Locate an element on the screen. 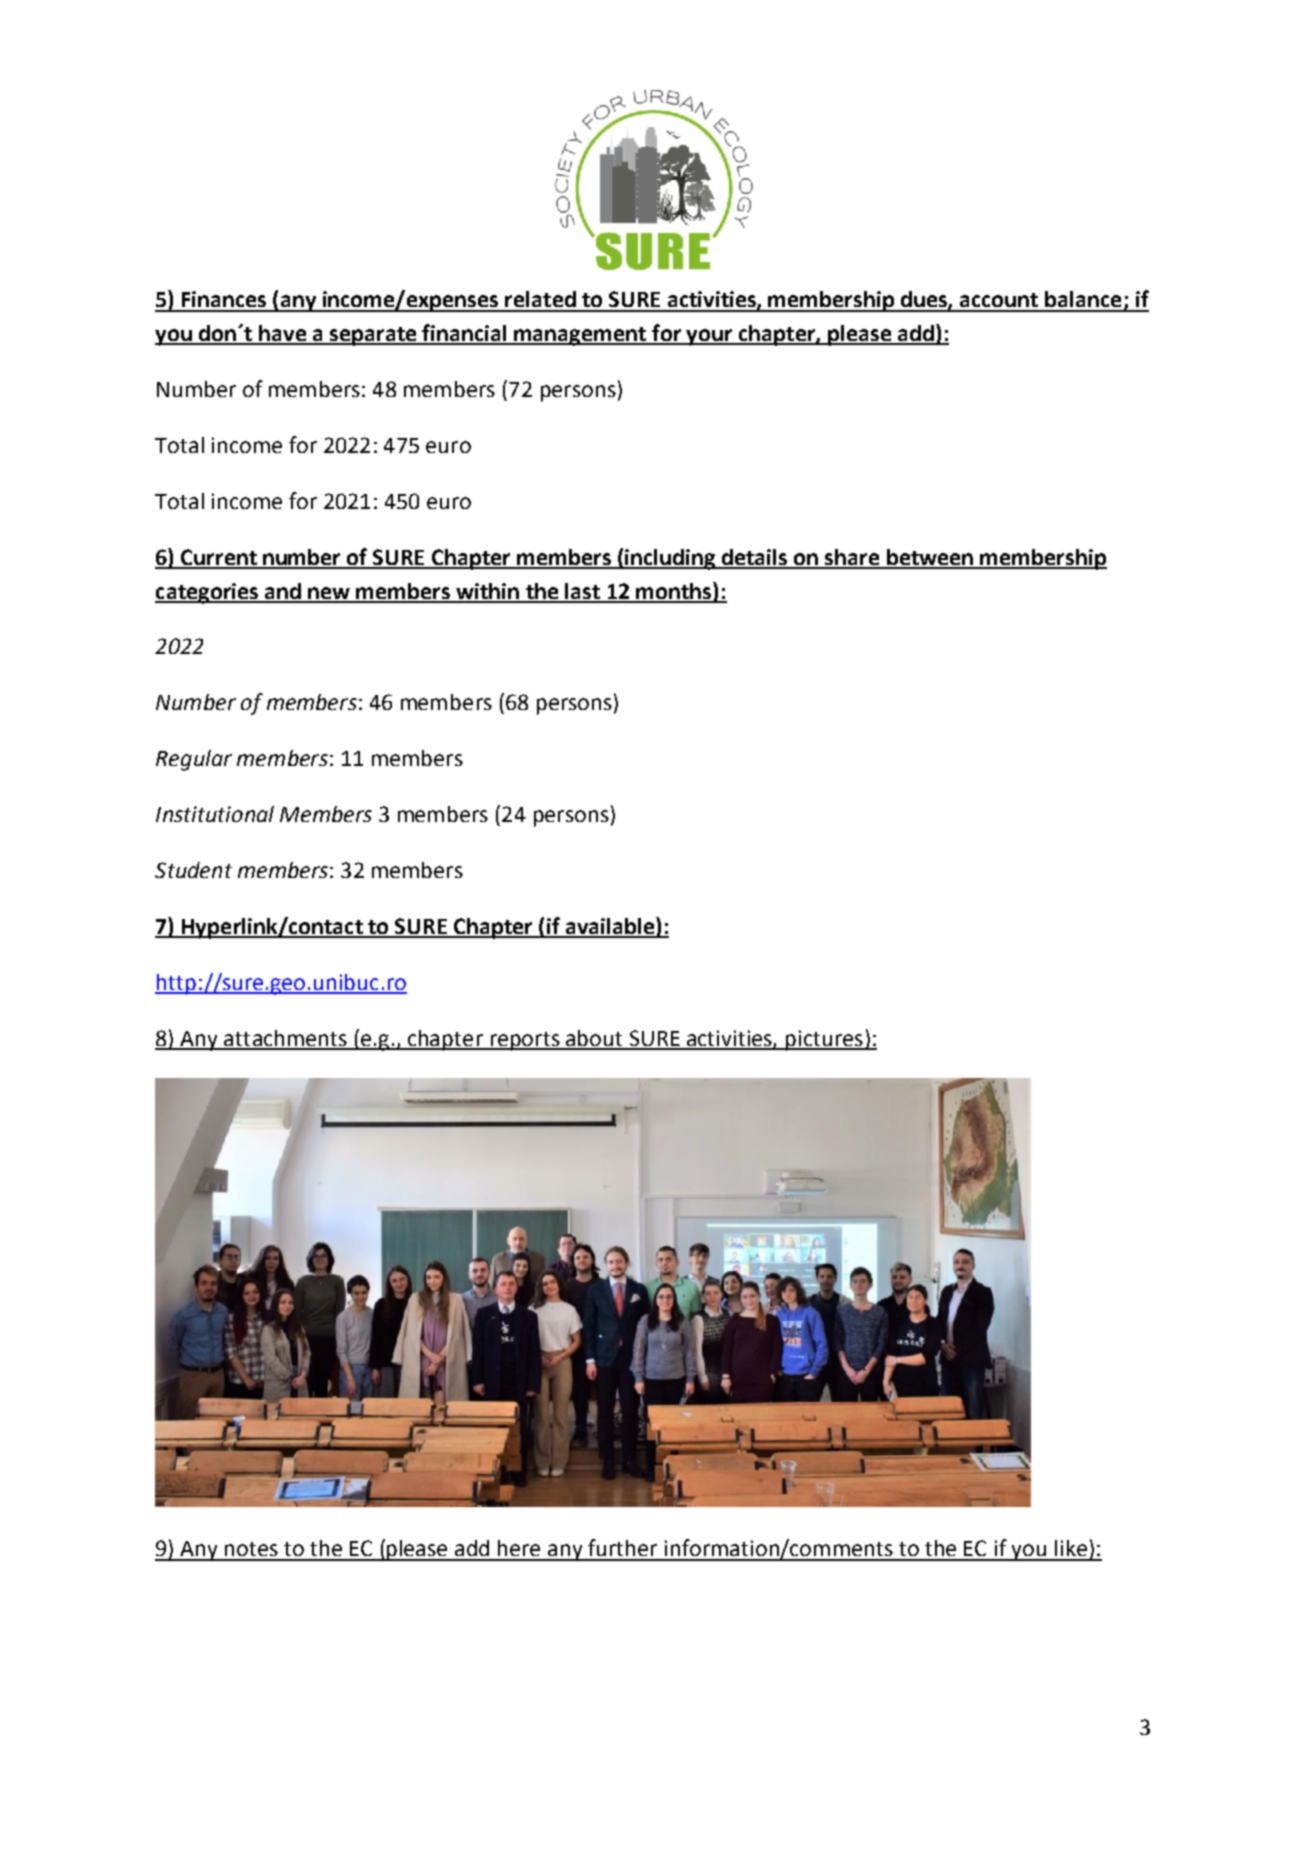  your is located at coordinates (709, 337).
